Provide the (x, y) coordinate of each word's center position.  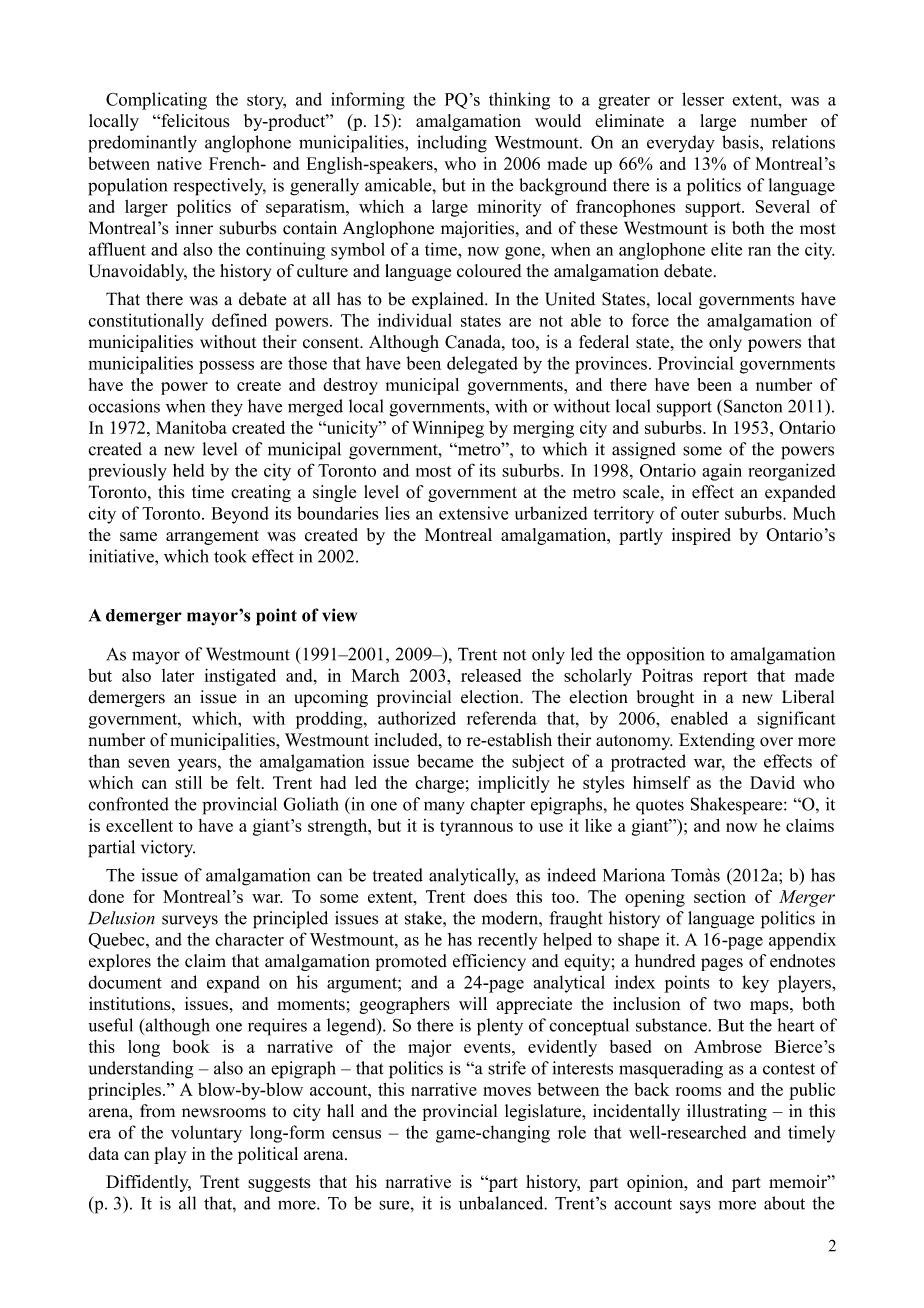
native (179, 163)
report (725, 678)
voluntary (206, 1134)
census (356, 1134)
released (491, 675)
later (178, 675)
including (452, 144)
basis (741, 142)
